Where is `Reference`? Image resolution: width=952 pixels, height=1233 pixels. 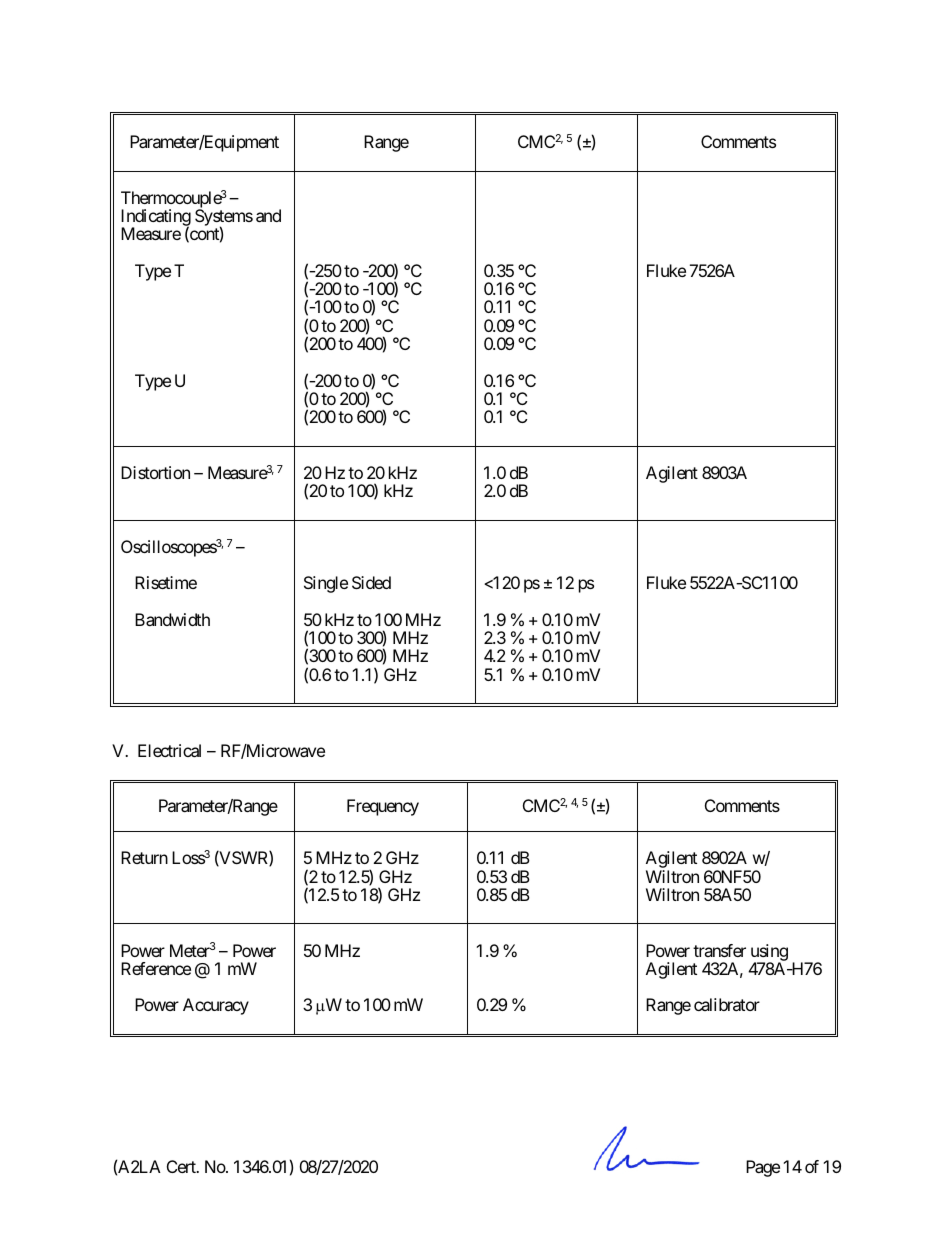 Reference is located at coordinates (156, 968).
